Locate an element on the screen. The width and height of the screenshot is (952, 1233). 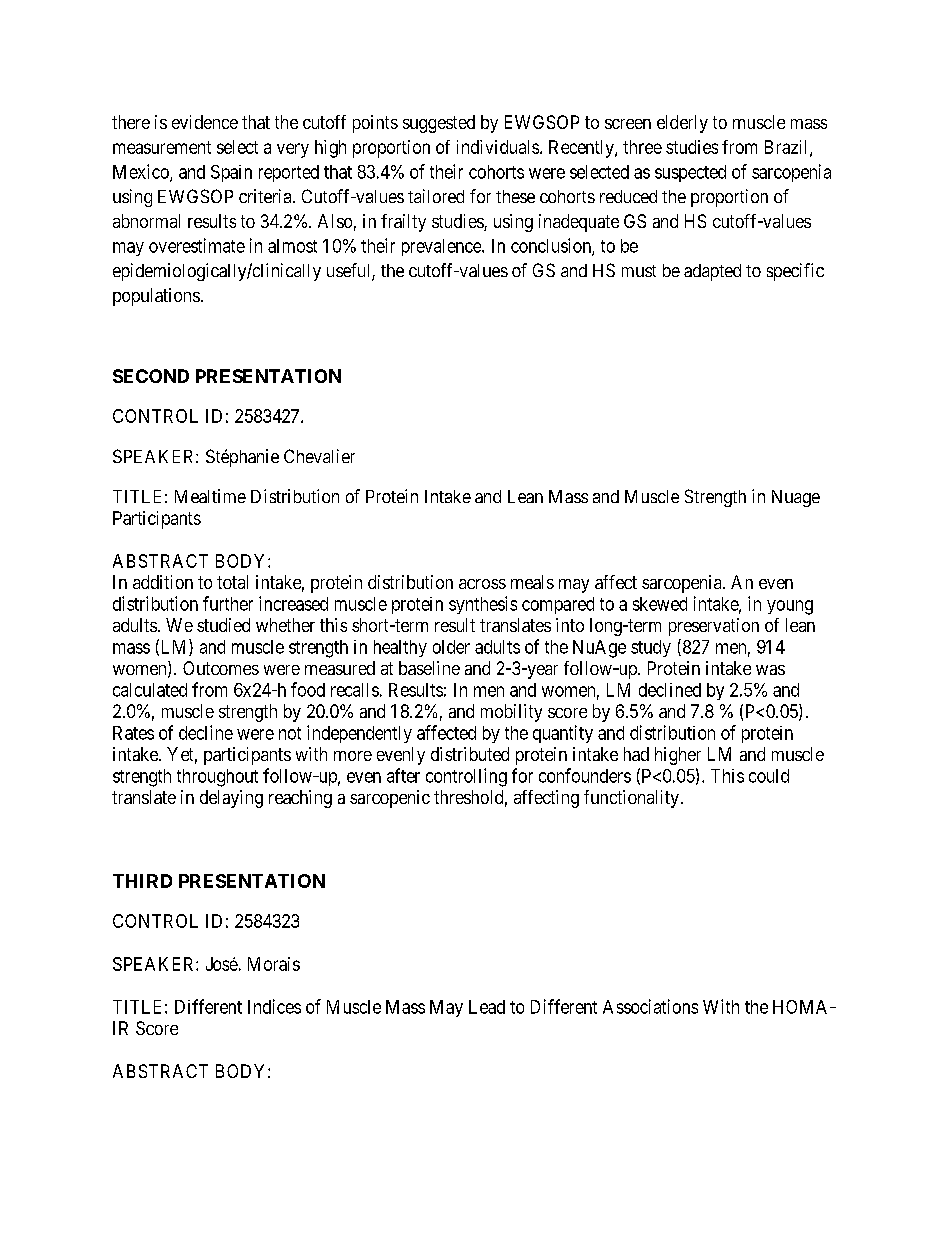
across is located at coordinates (482, 584).
